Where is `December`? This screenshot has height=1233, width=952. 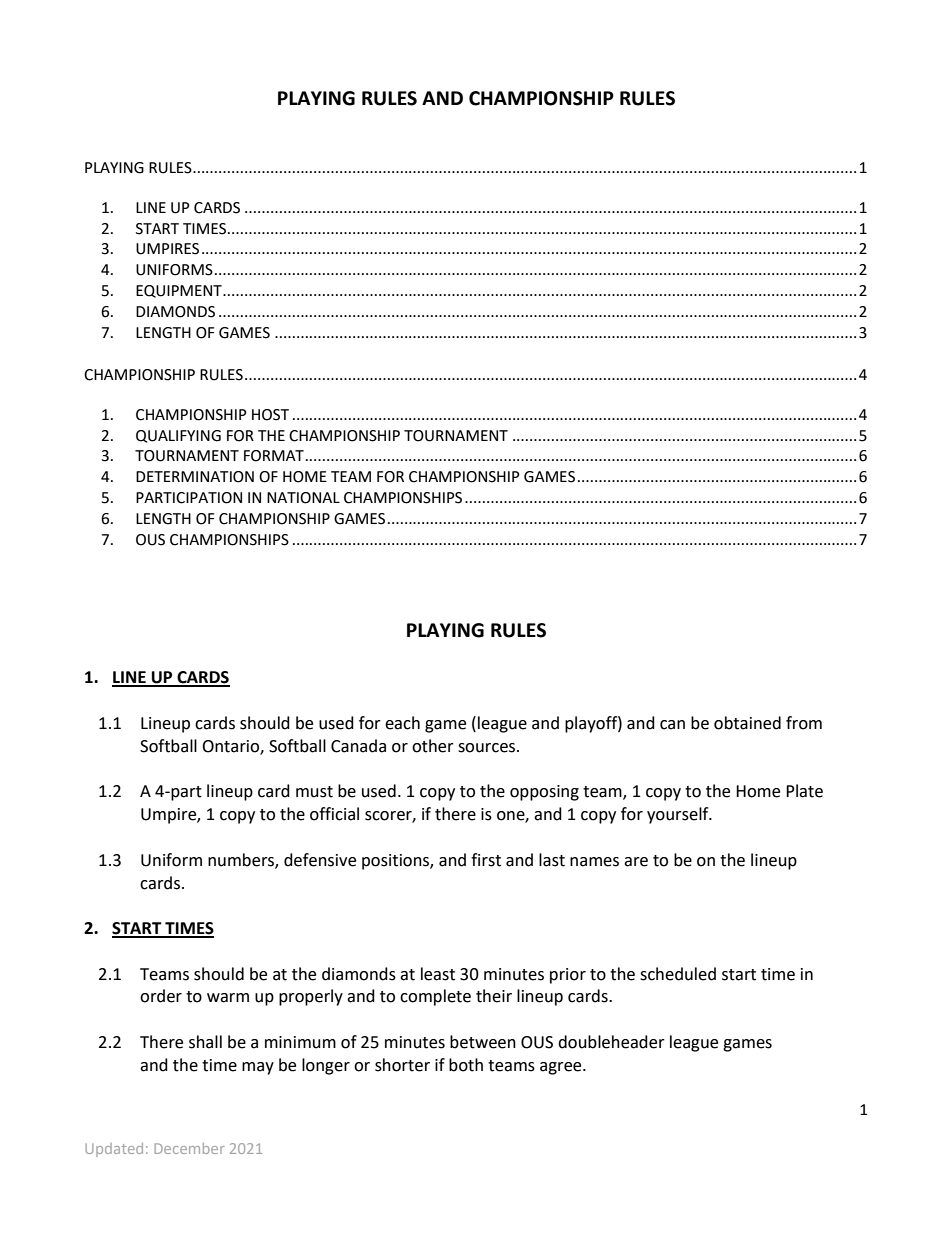
December is located at coordinates (189, 1148).
